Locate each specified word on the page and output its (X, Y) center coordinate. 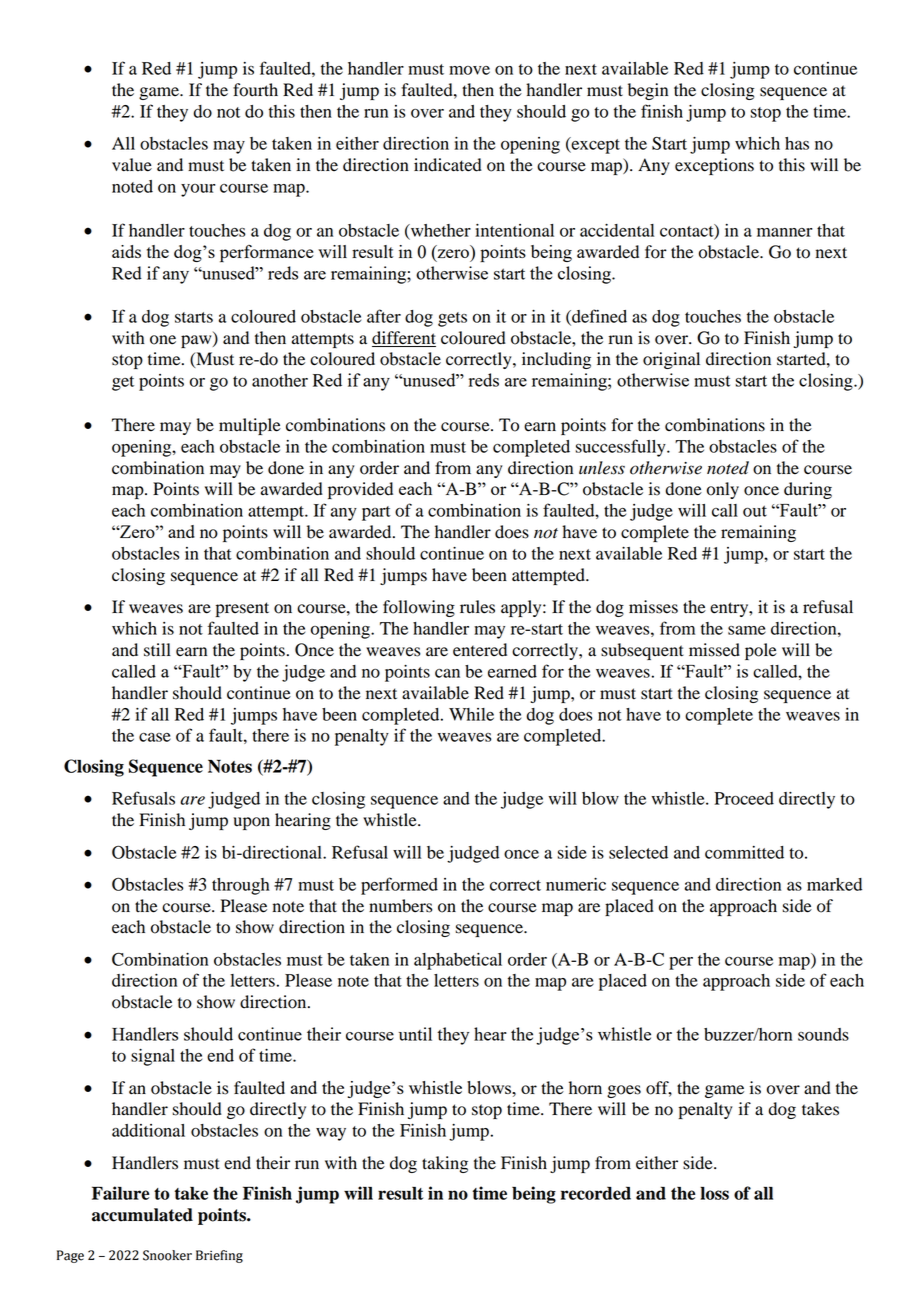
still (157, 650)
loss (714, 1193)
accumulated (142, 1215)
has (797, 143)
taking (445, 1164)
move (469, 70)
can (447, 673)
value (132, 165)
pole (761, 651)
